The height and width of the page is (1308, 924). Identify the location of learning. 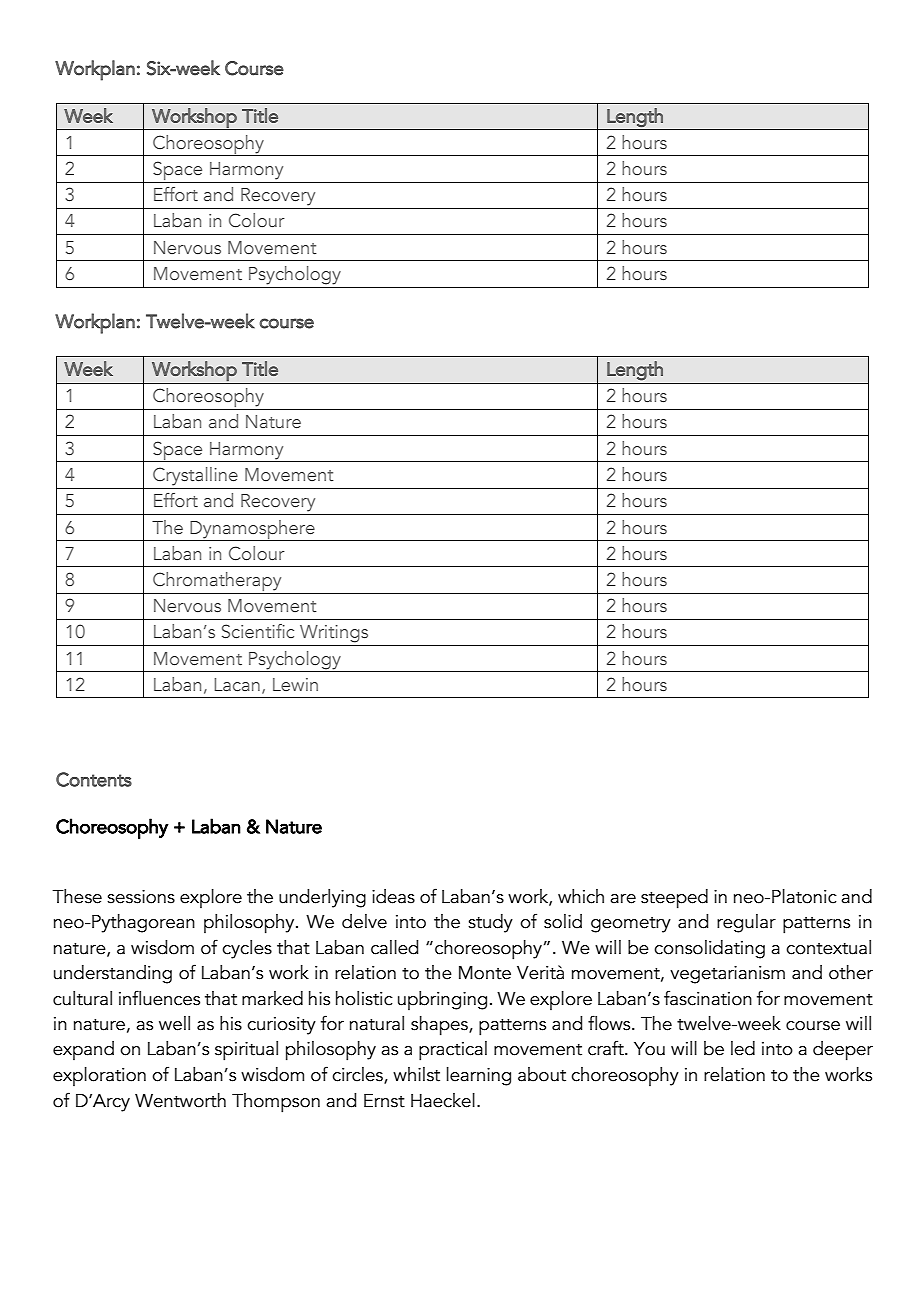
(479, 1076).
